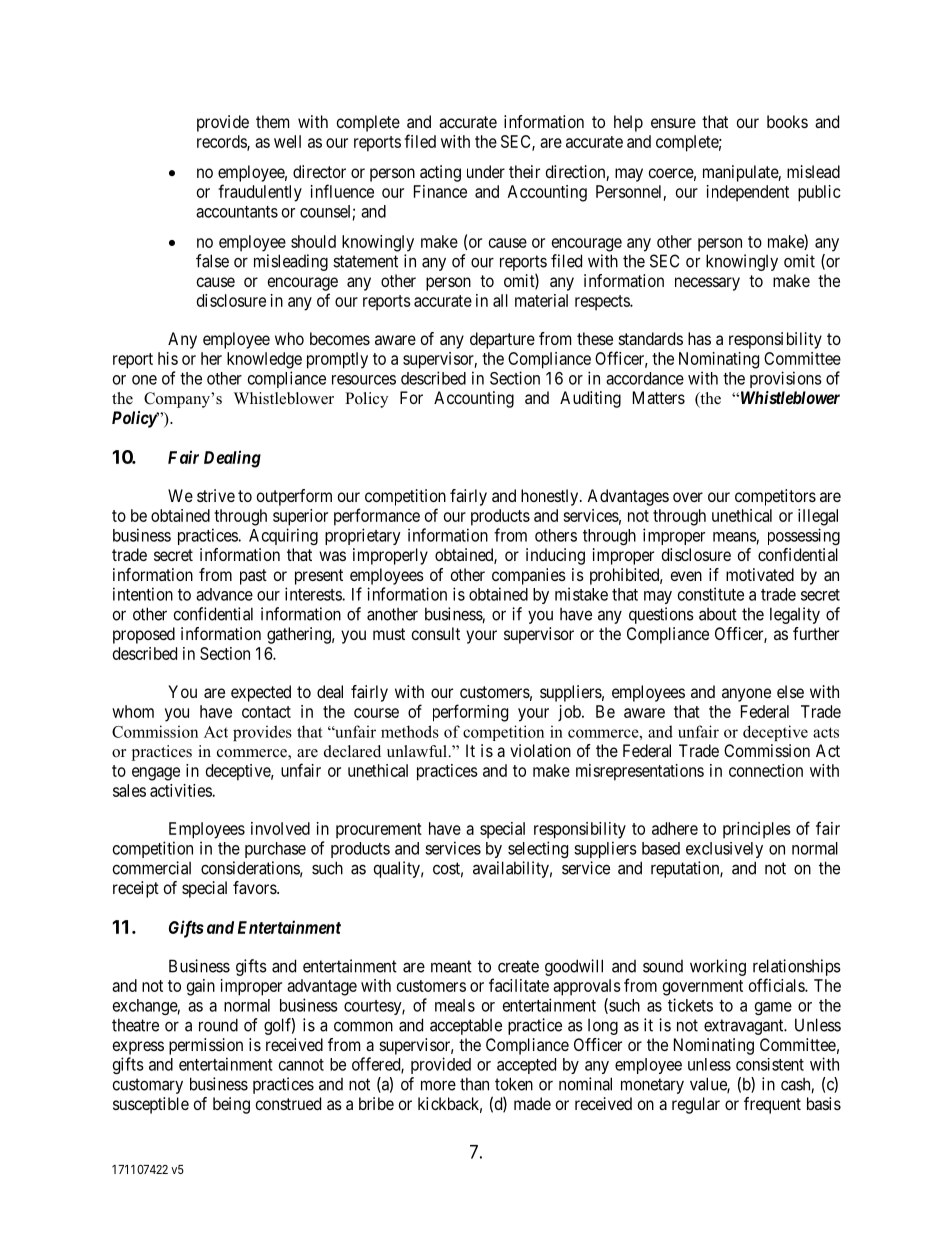 Image resolution: width=952 pixels, height=1233 pixels. I want to click on advance, so click(224, 594).
